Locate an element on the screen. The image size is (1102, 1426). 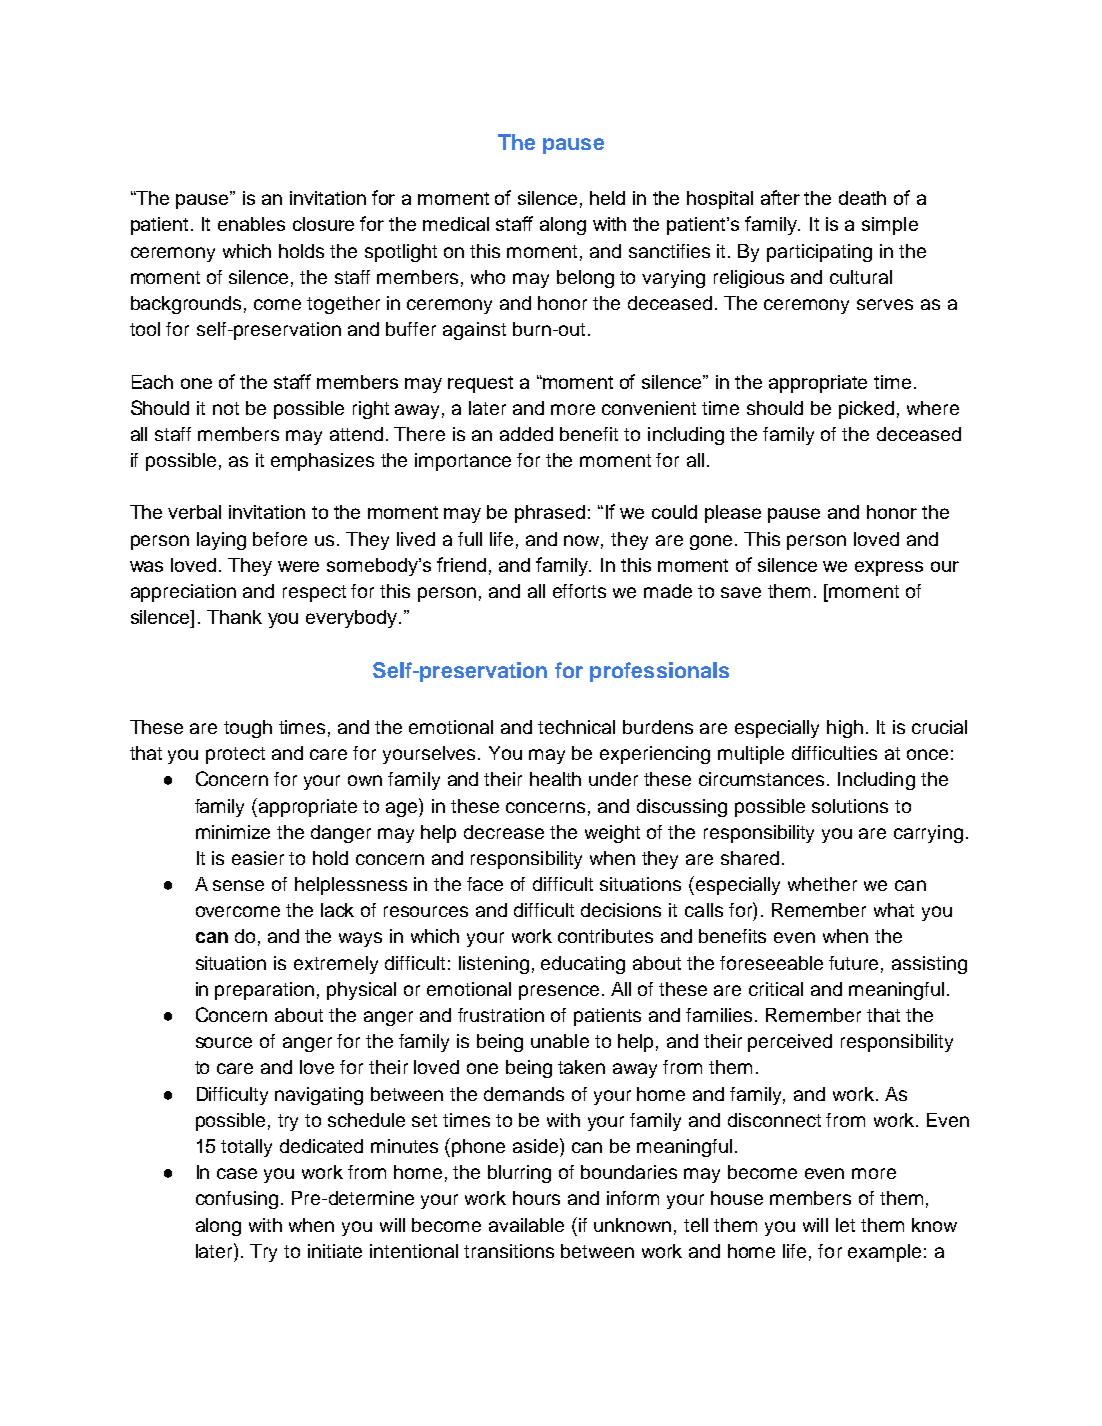
participating is located at coordinates (819, 253).
